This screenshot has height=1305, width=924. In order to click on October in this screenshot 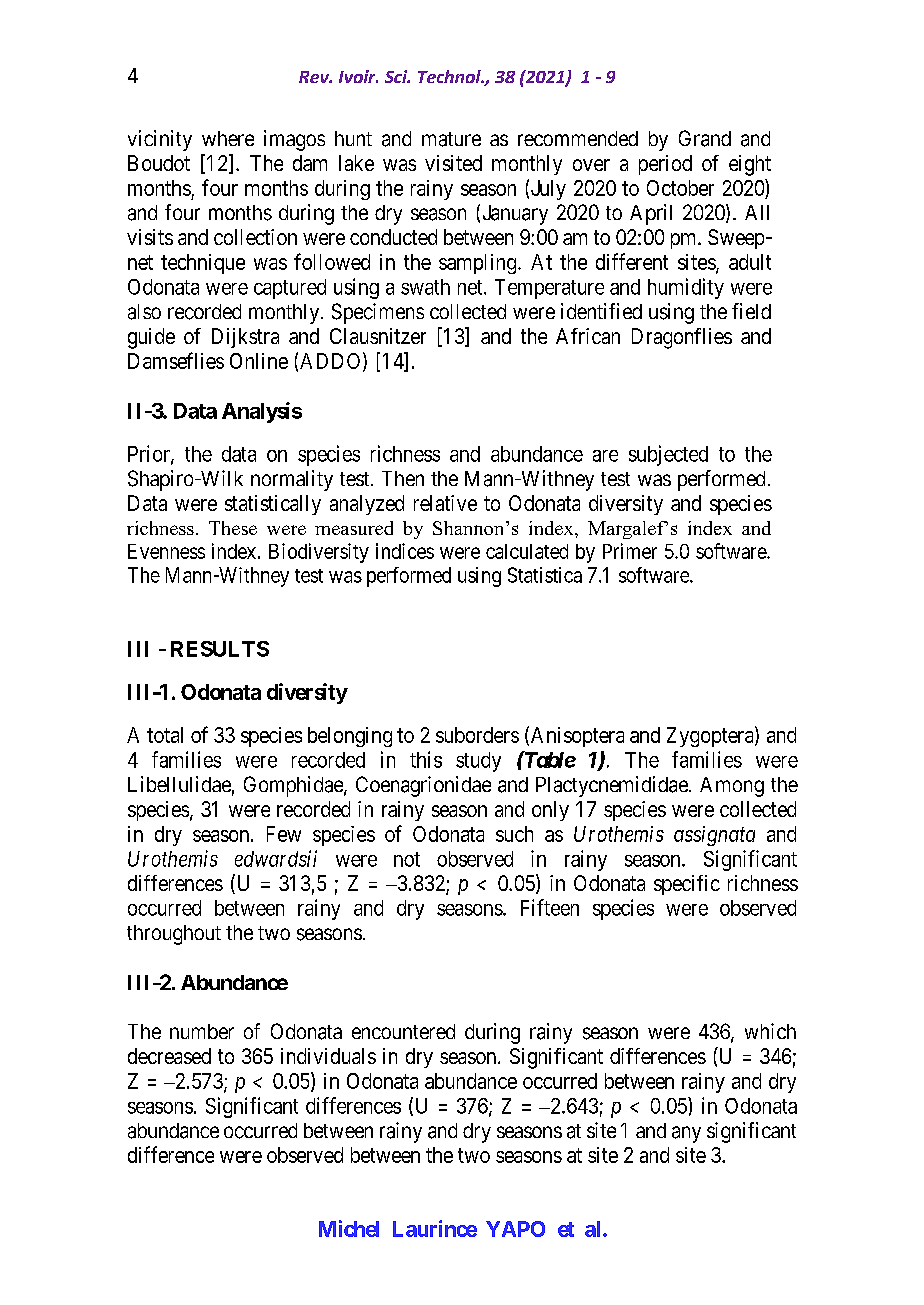, I will do `click(680, 188)`.
